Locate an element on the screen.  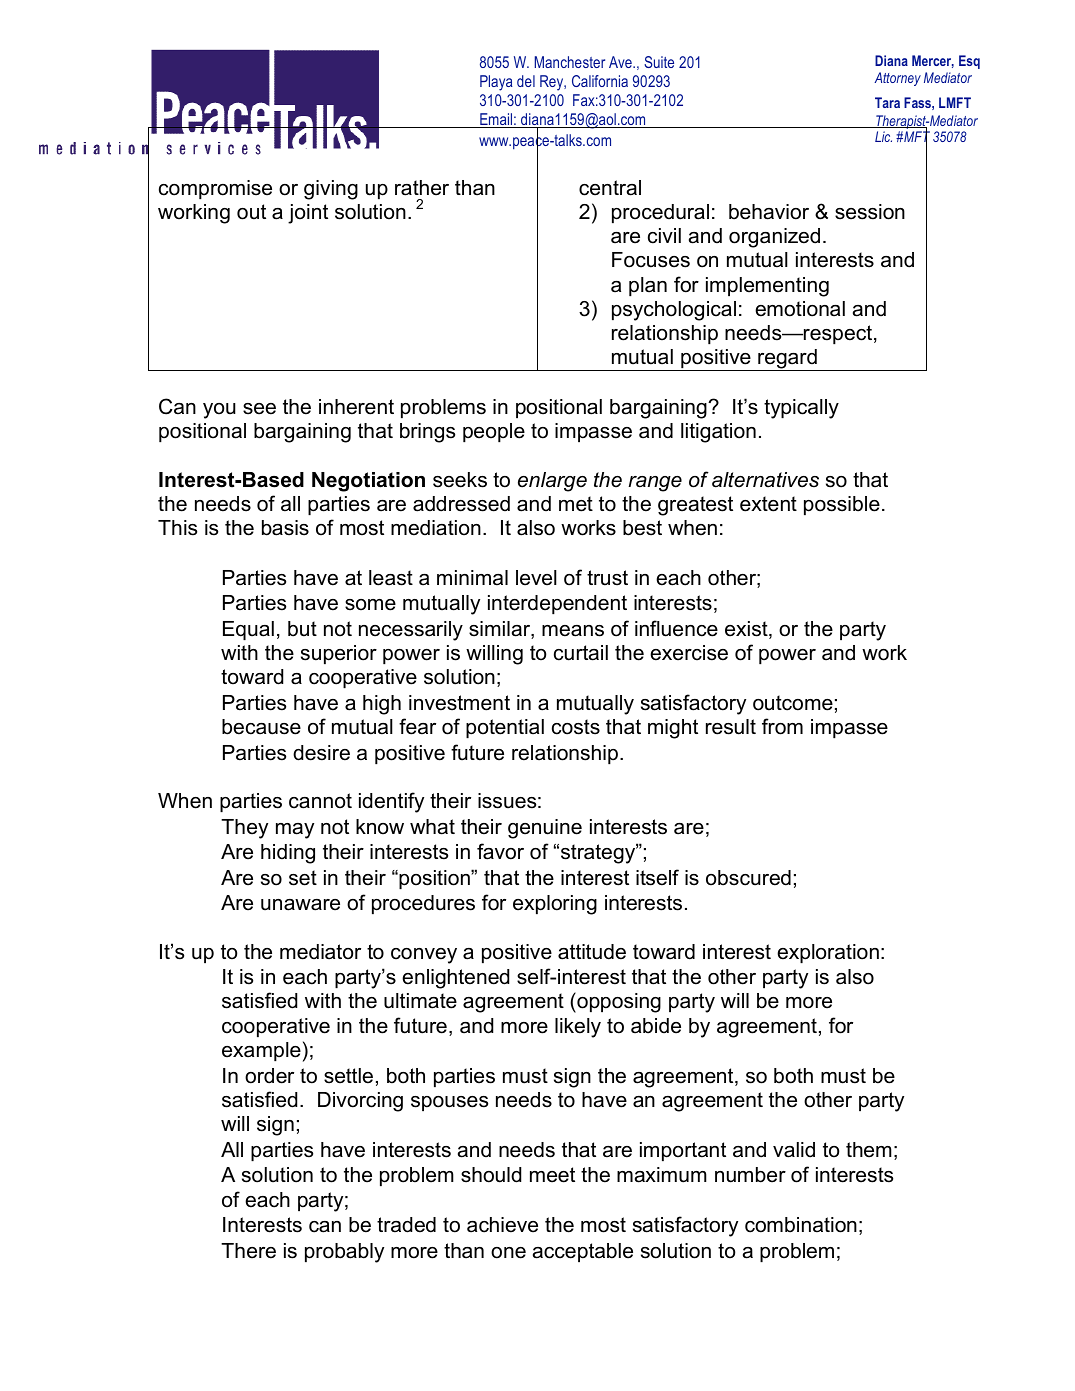
Tara is located at coordinates (887, 102).
